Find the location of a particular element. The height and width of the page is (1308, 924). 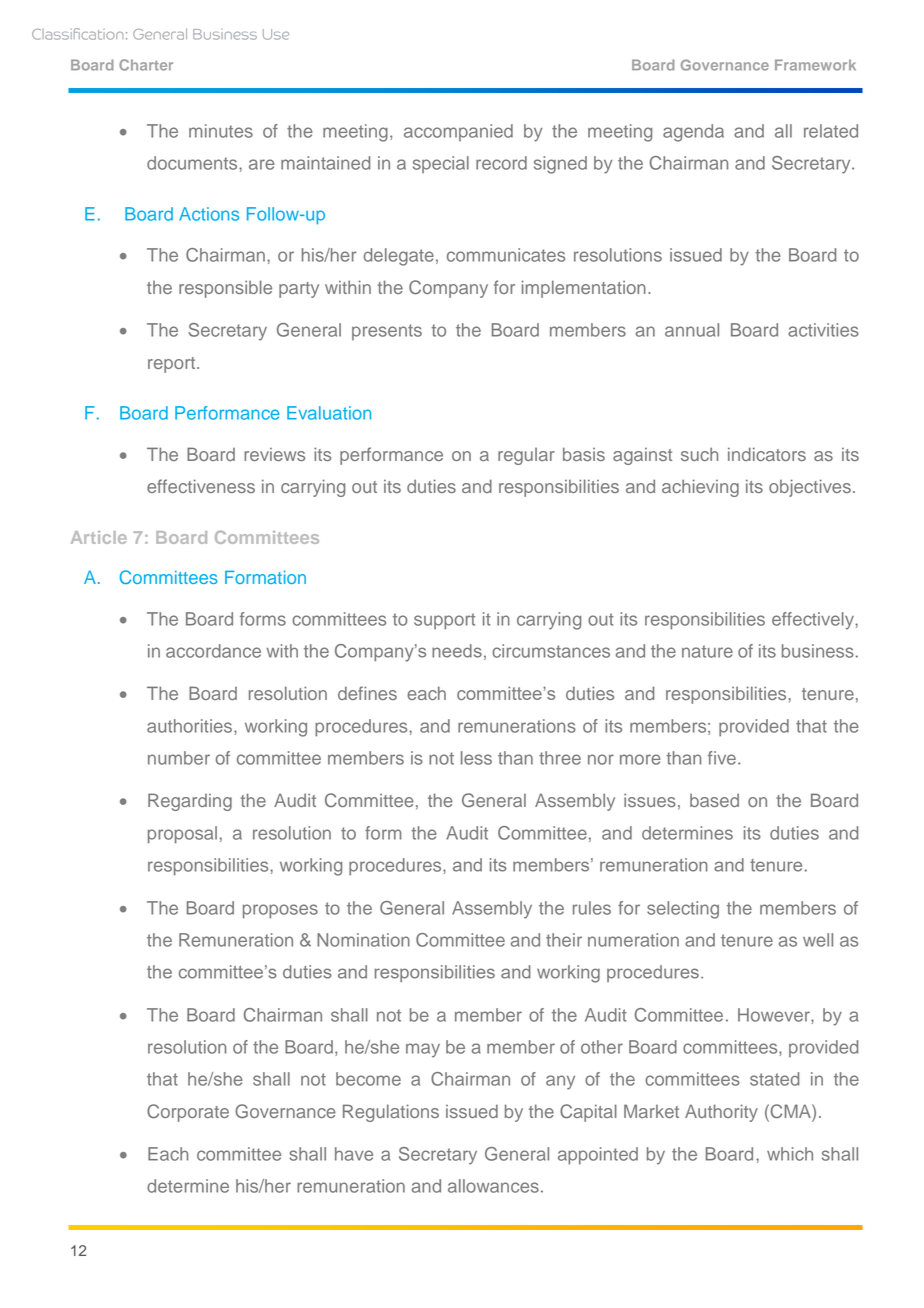

Charter is located at coordinates (146, 65).
